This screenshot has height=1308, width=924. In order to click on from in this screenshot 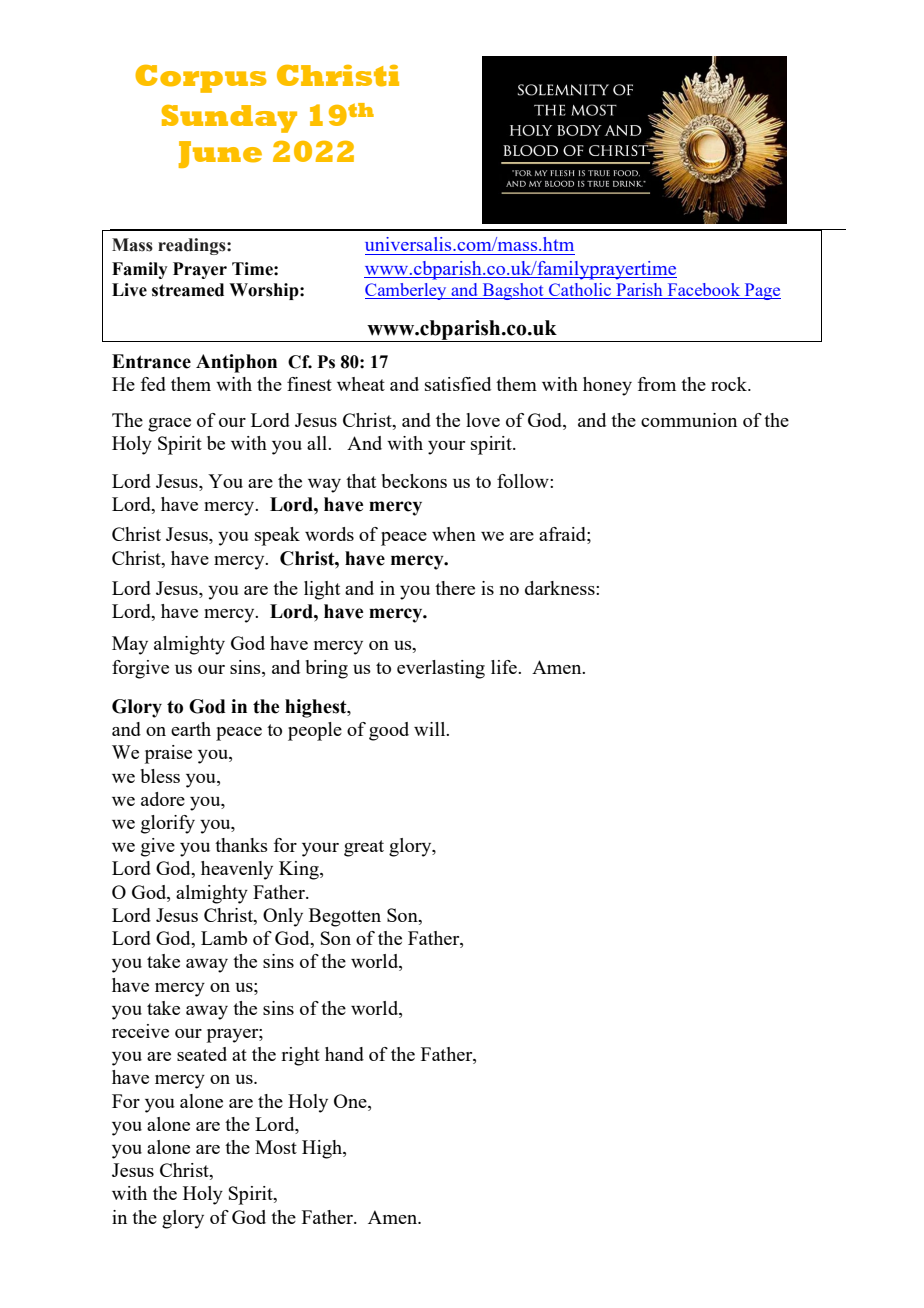, I will do `click(657, 384)`.
